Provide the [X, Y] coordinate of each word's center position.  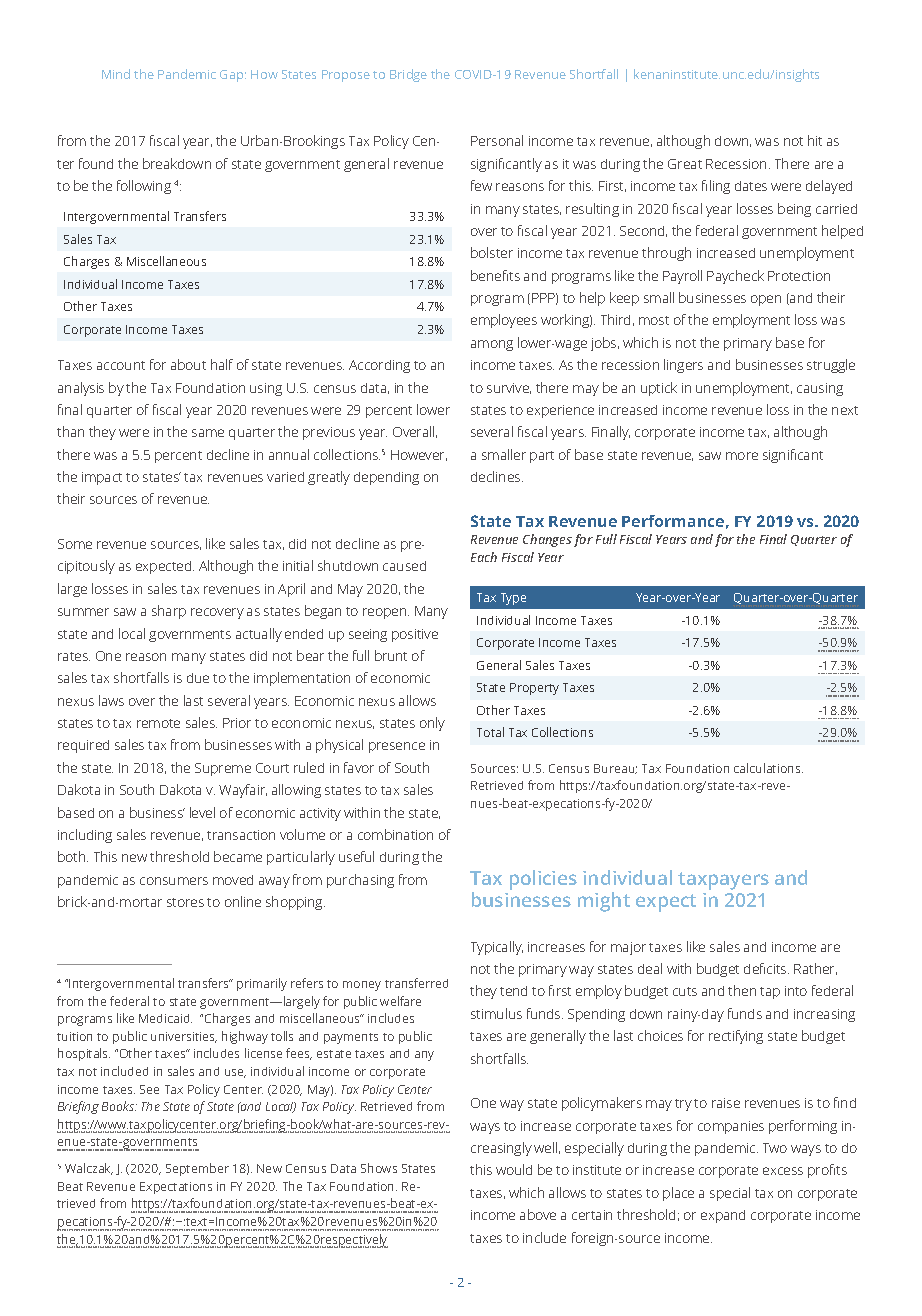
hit [815, 140]
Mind [116, 74]
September [197, 1169]
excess [783, 1171]
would [514, 1169]
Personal [497, 140]
